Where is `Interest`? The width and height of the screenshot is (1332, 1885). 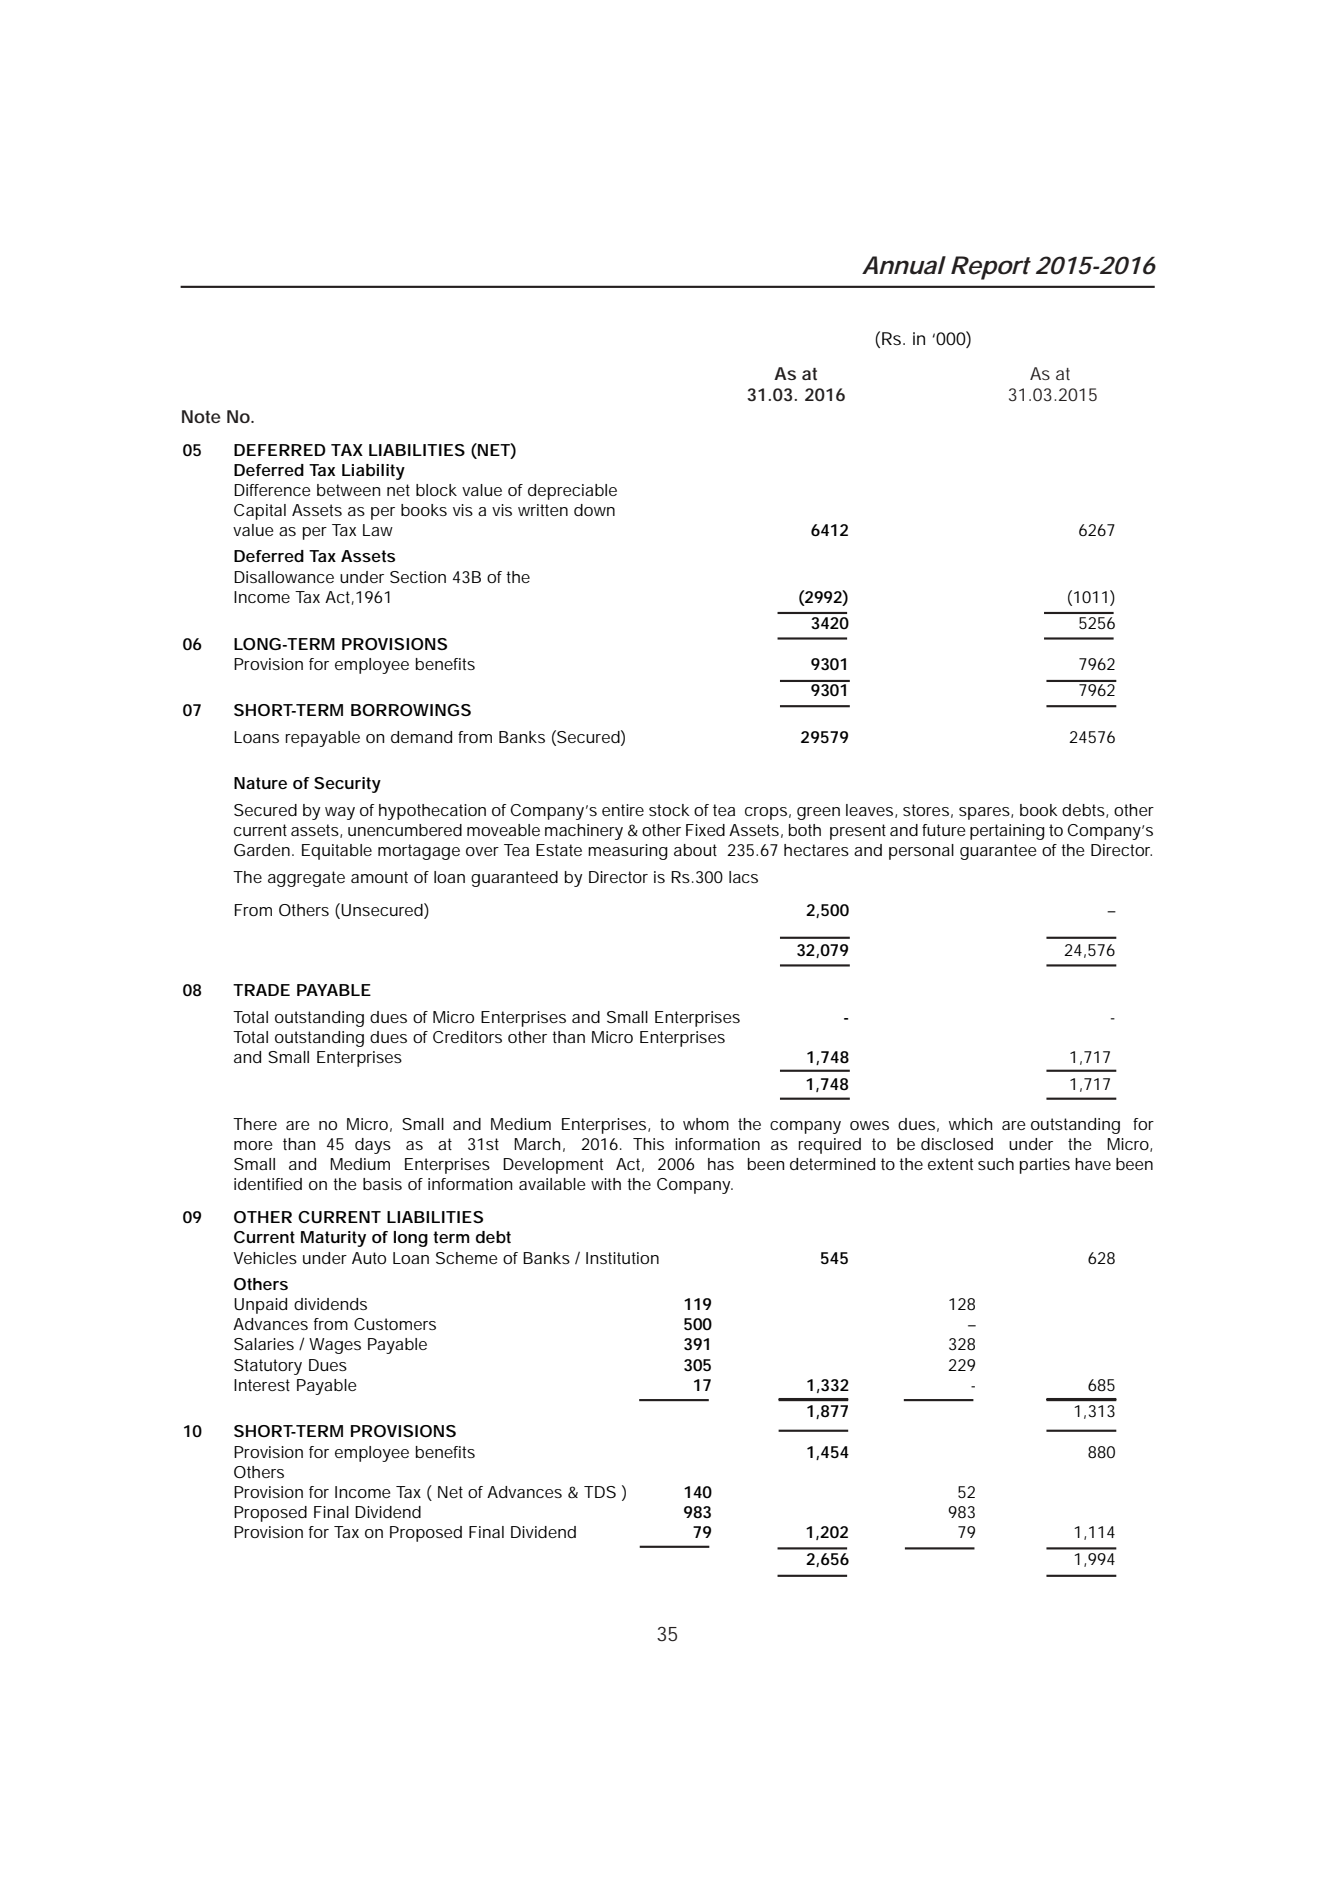
Interest is located at coordinates (262, 1385).
